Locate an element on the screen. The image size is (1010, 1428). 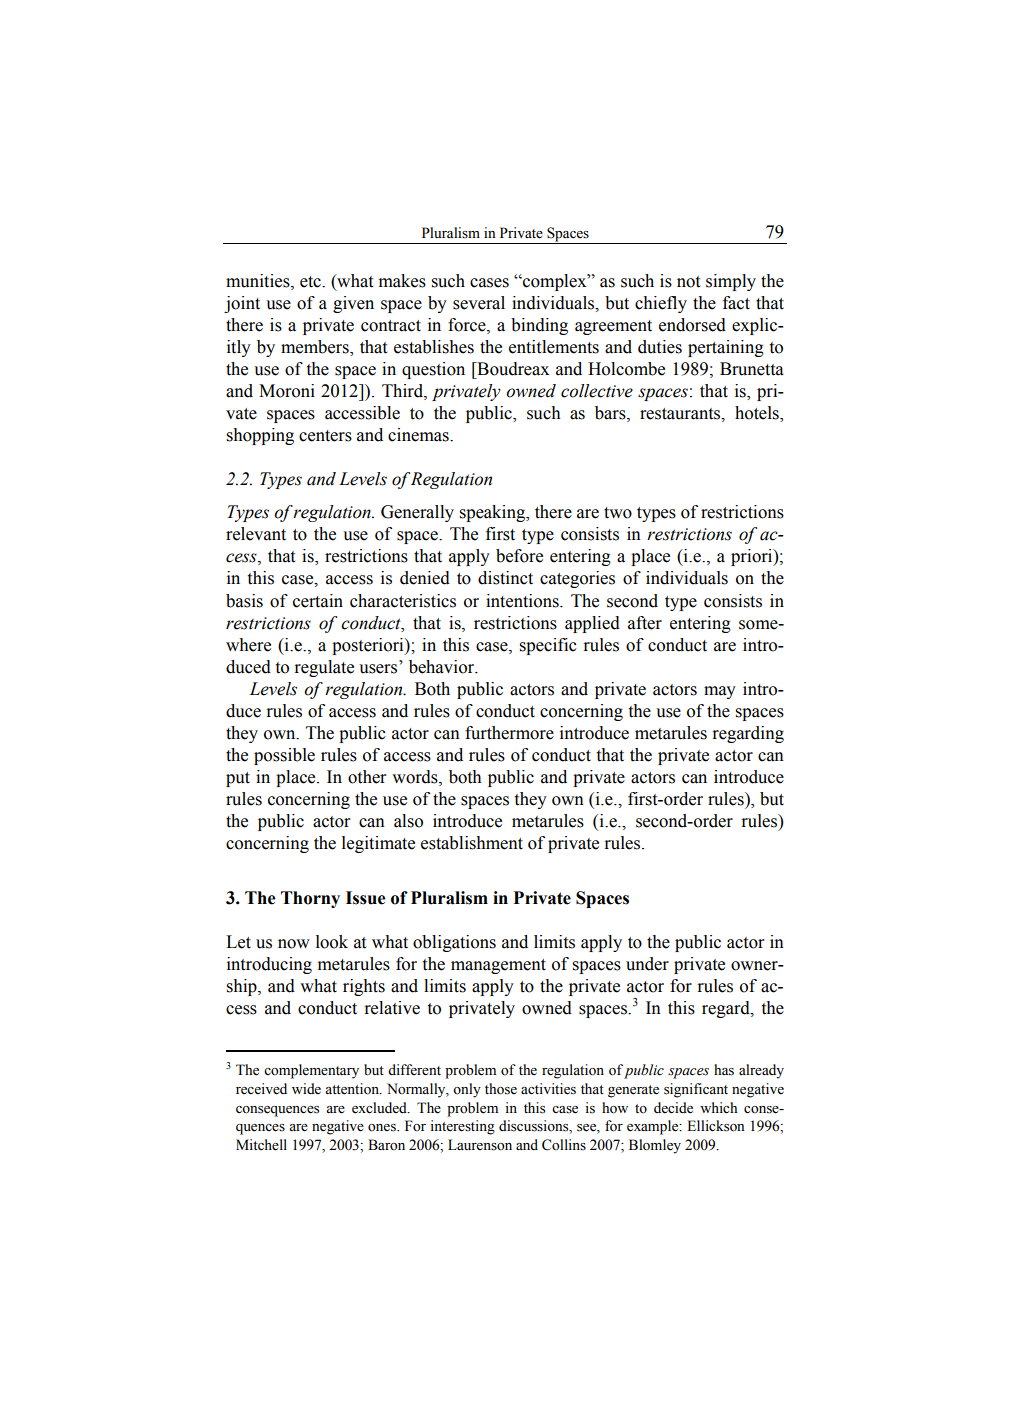
certain is located at coordinates (318, 601).
